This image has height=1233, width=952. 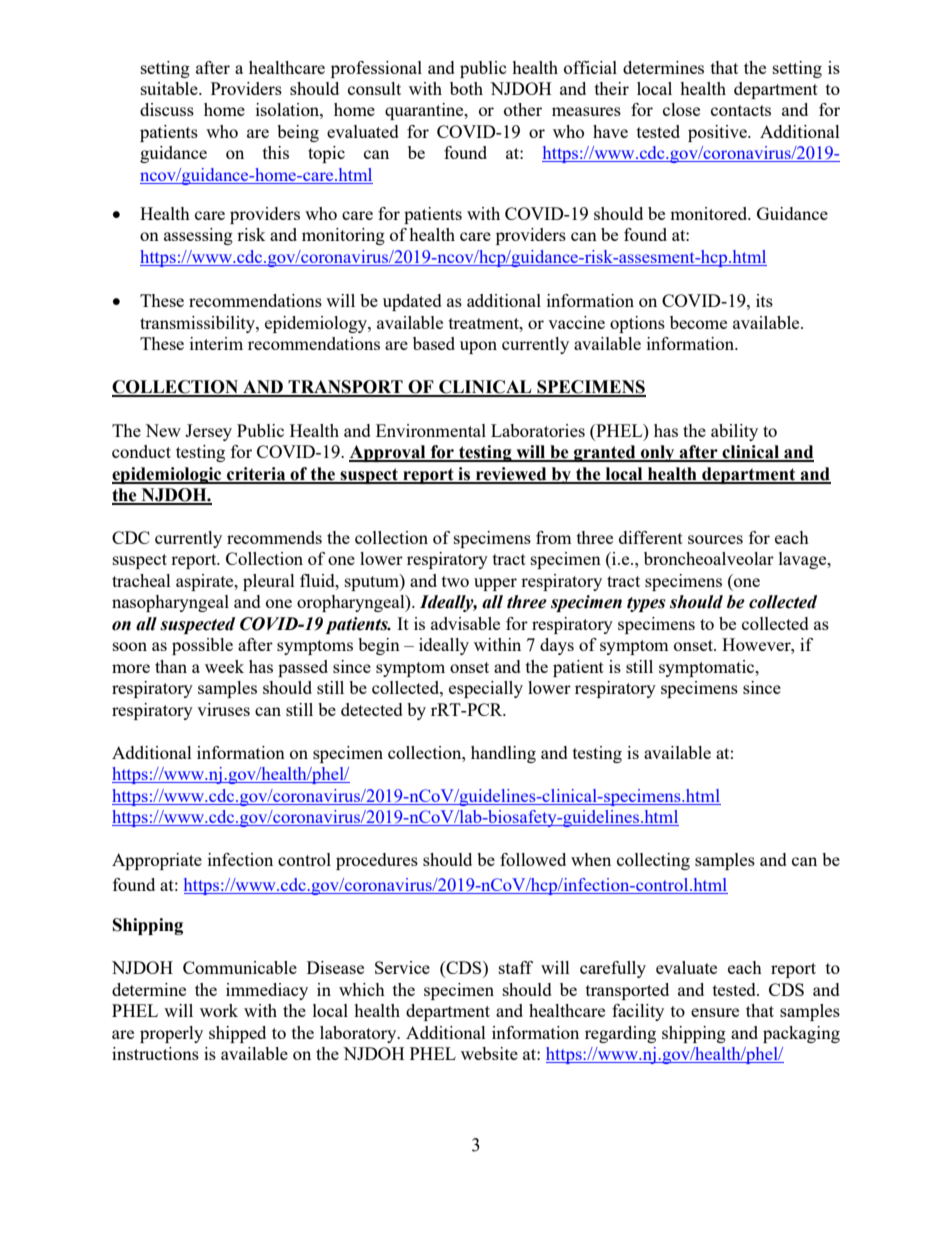 I want to click on especially, so click(x=486, y=689).
